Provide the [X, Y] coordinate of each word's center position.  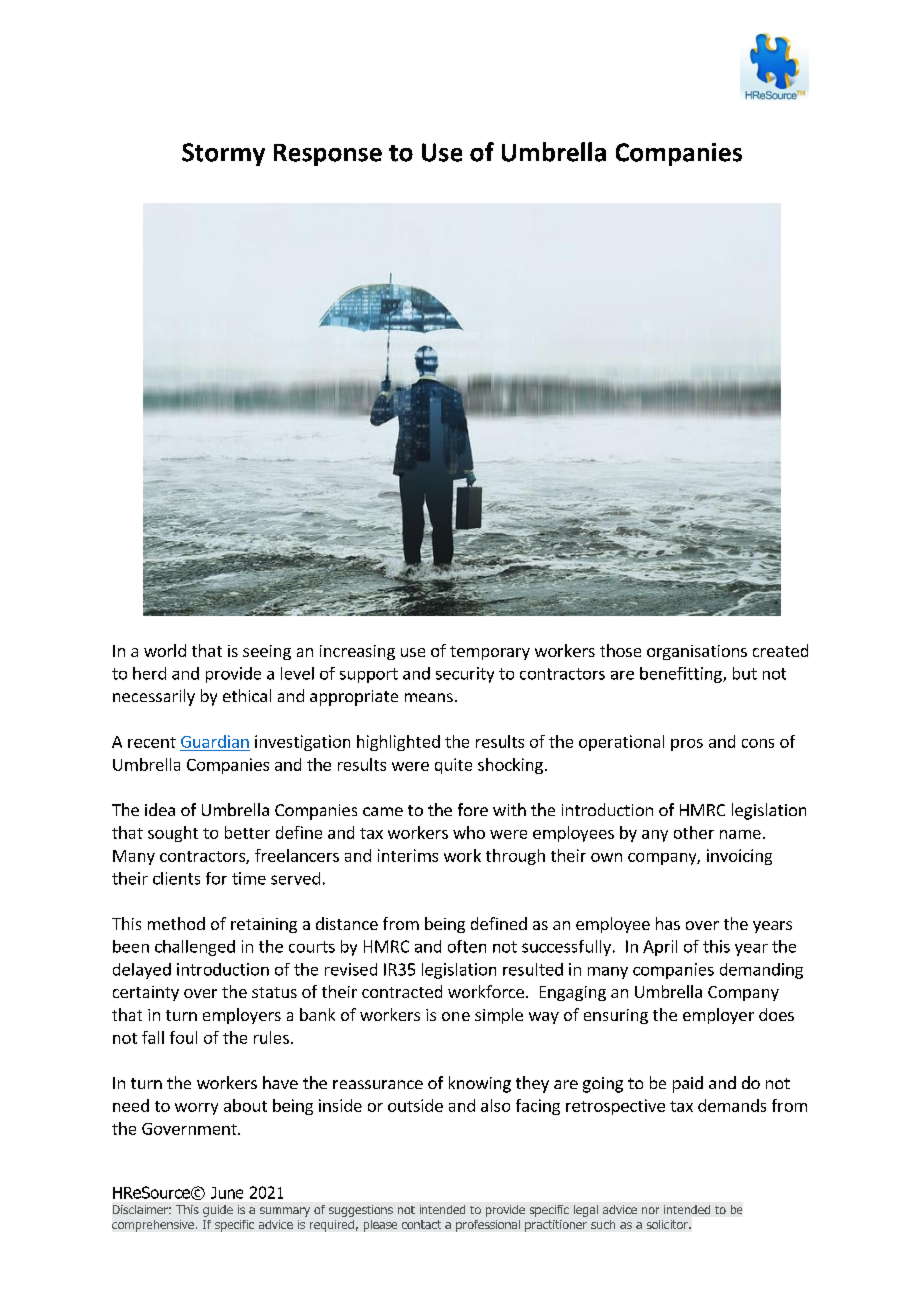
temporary [490, 653]
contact [421, 1224]
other [694, 832]
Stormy [223, 154]
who [469, 832]
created [780, 650]
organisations [697, 652]
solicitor [668, 1224]
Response [328, 155]
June [227, 1193]
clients [176, 878]
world [165, 650]
